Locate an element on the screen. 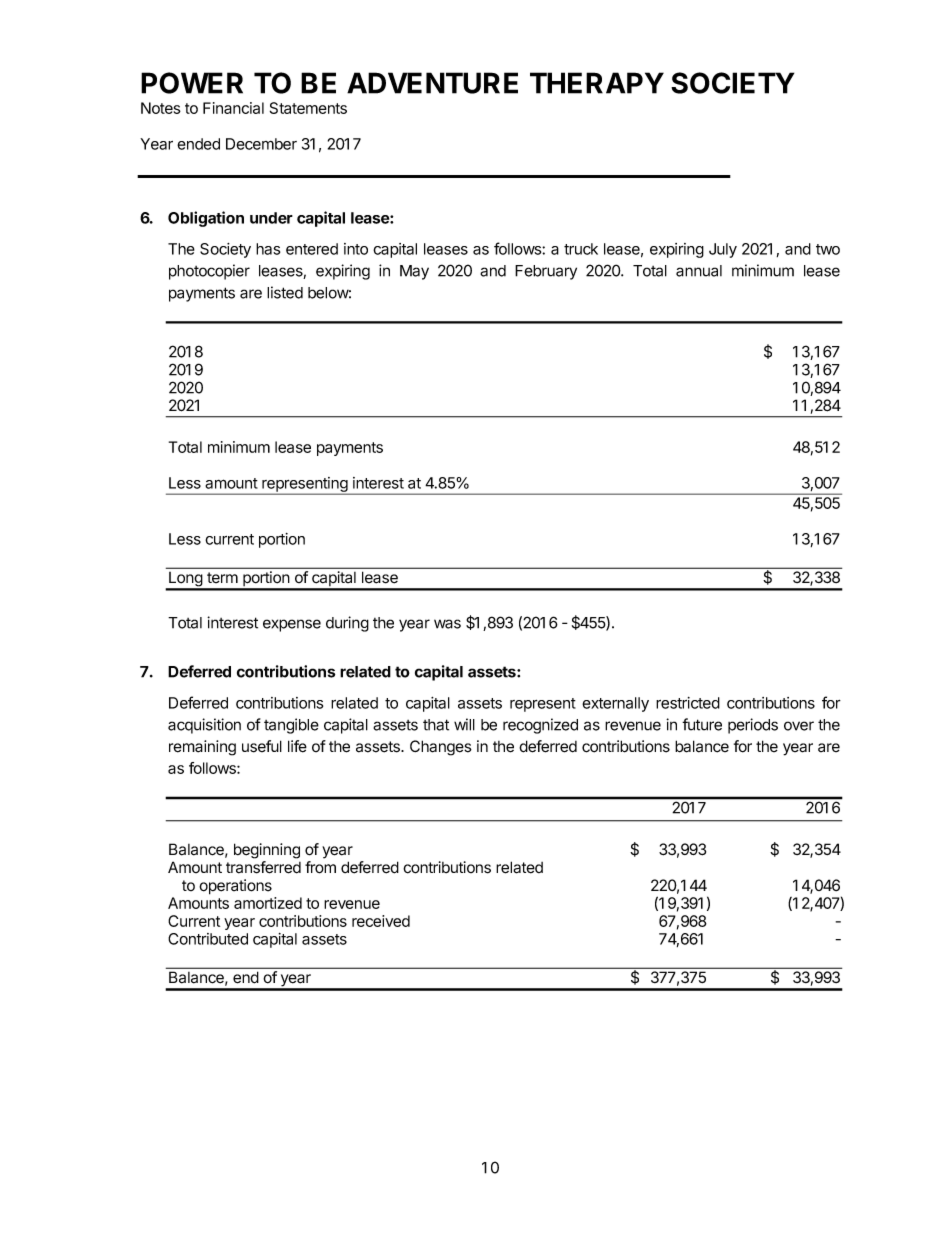  ADVENTURE is located at coordinates (432, 83).
